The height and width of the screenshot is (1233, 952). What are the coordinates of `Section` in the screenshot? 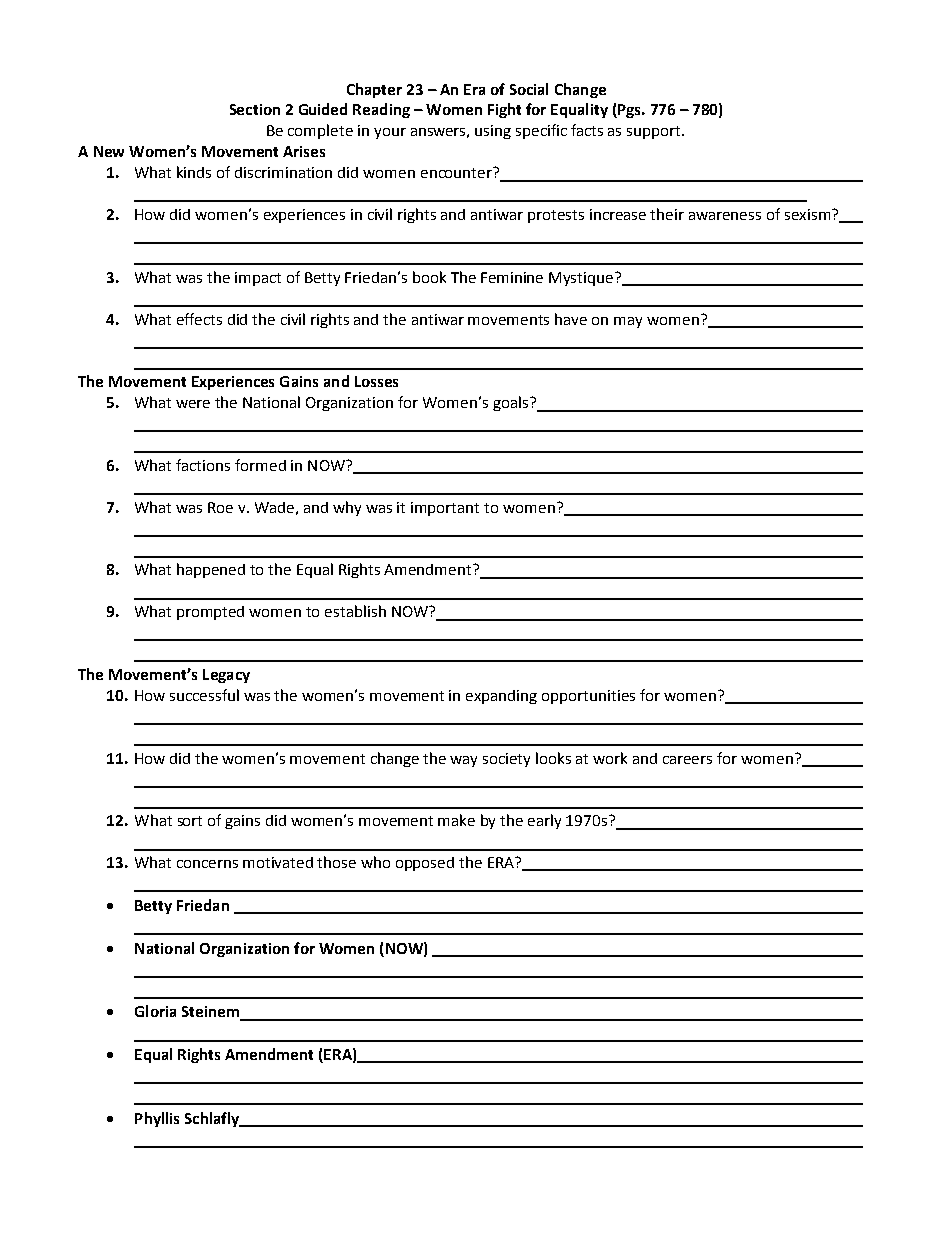 It's located at (255, 109).
